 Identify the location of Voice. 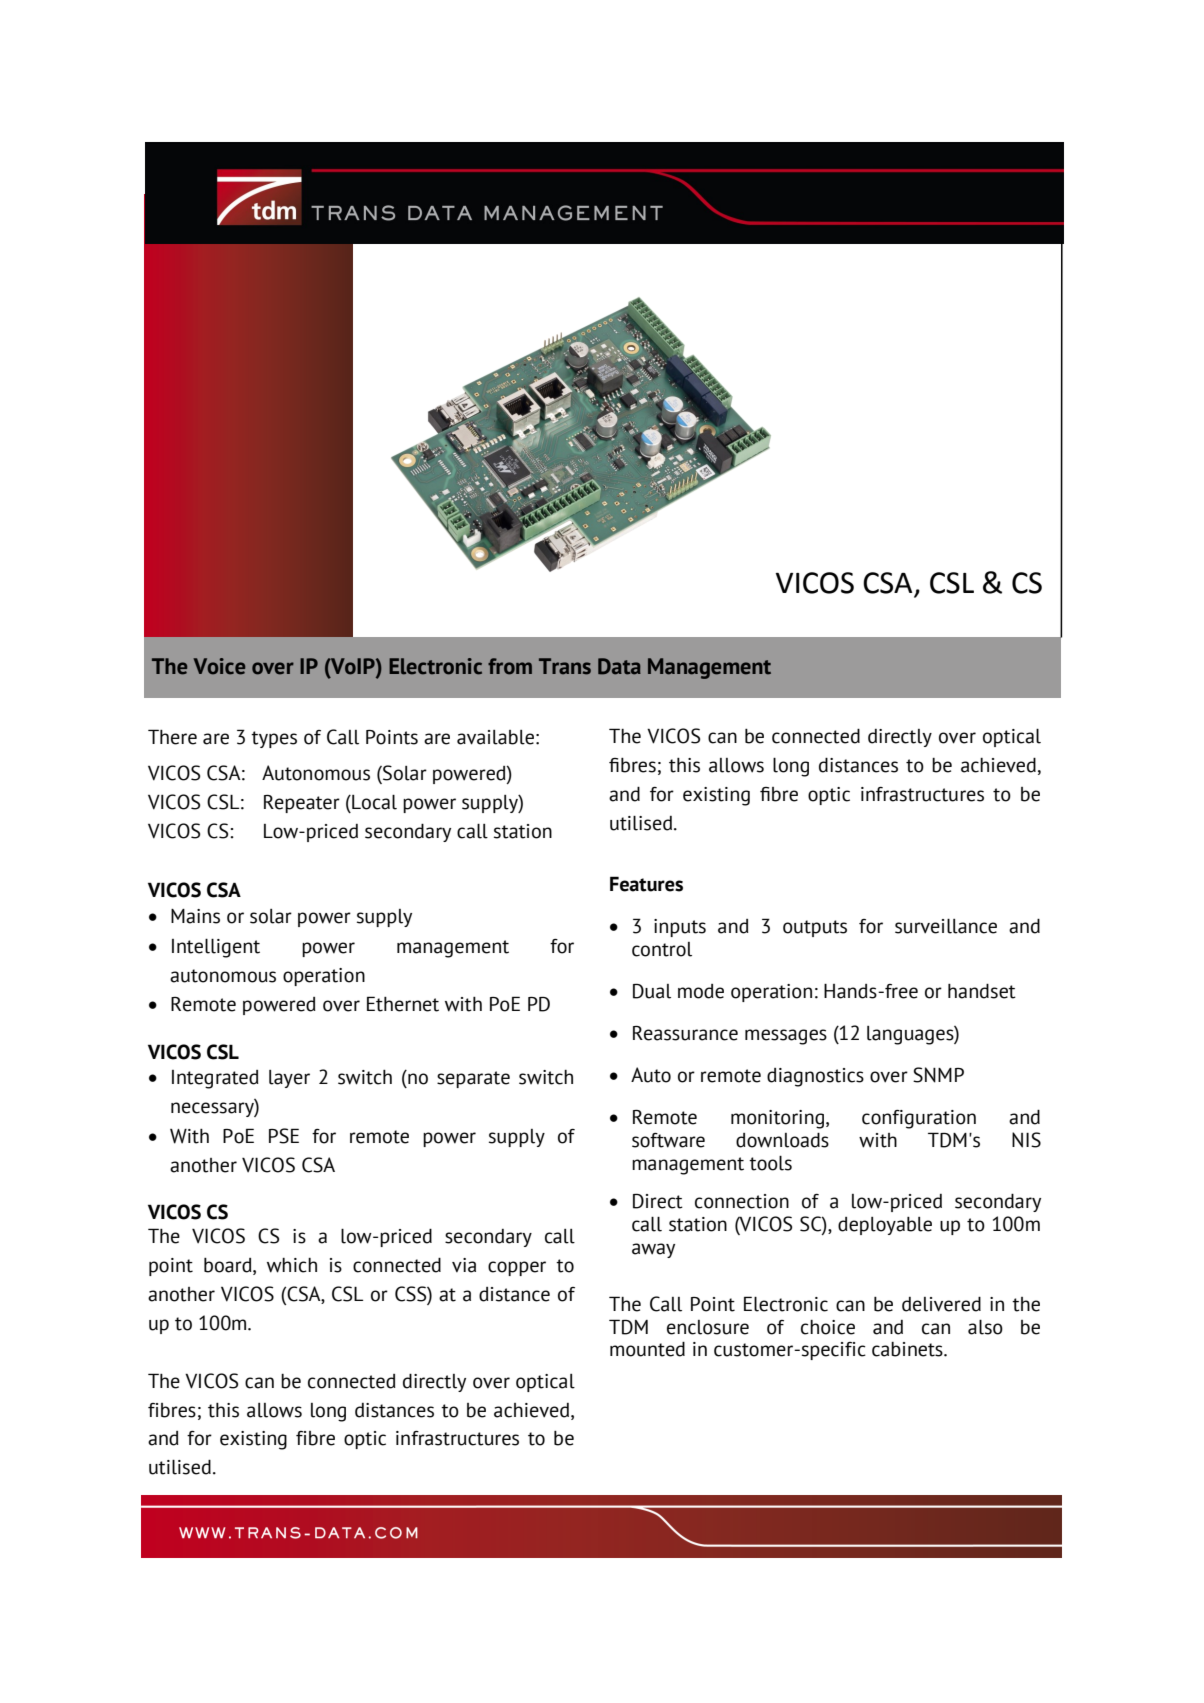
(219, 666).
